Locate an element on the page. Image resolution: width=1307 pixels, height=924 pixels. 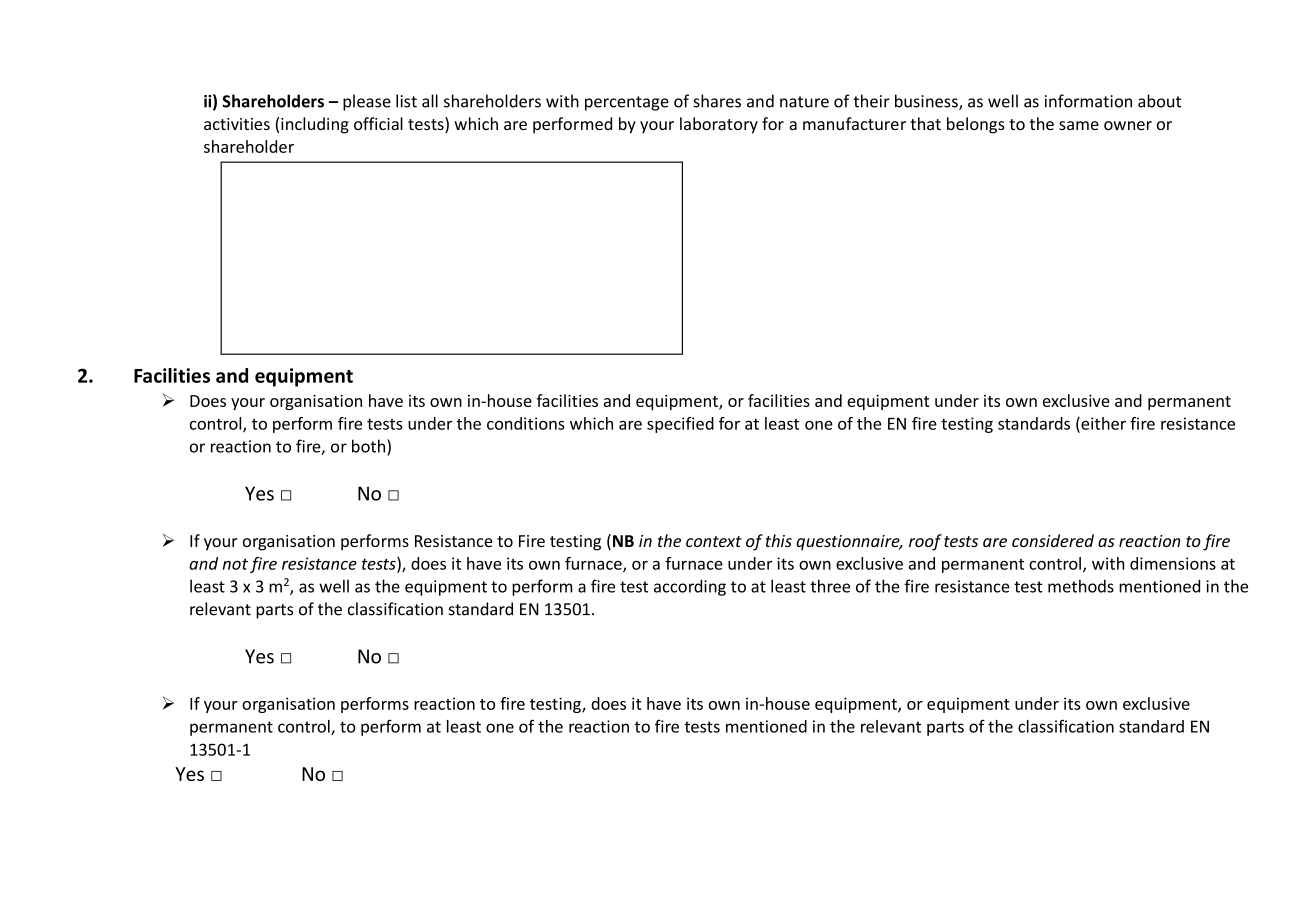
either is located at coordinates (1102, 424).
